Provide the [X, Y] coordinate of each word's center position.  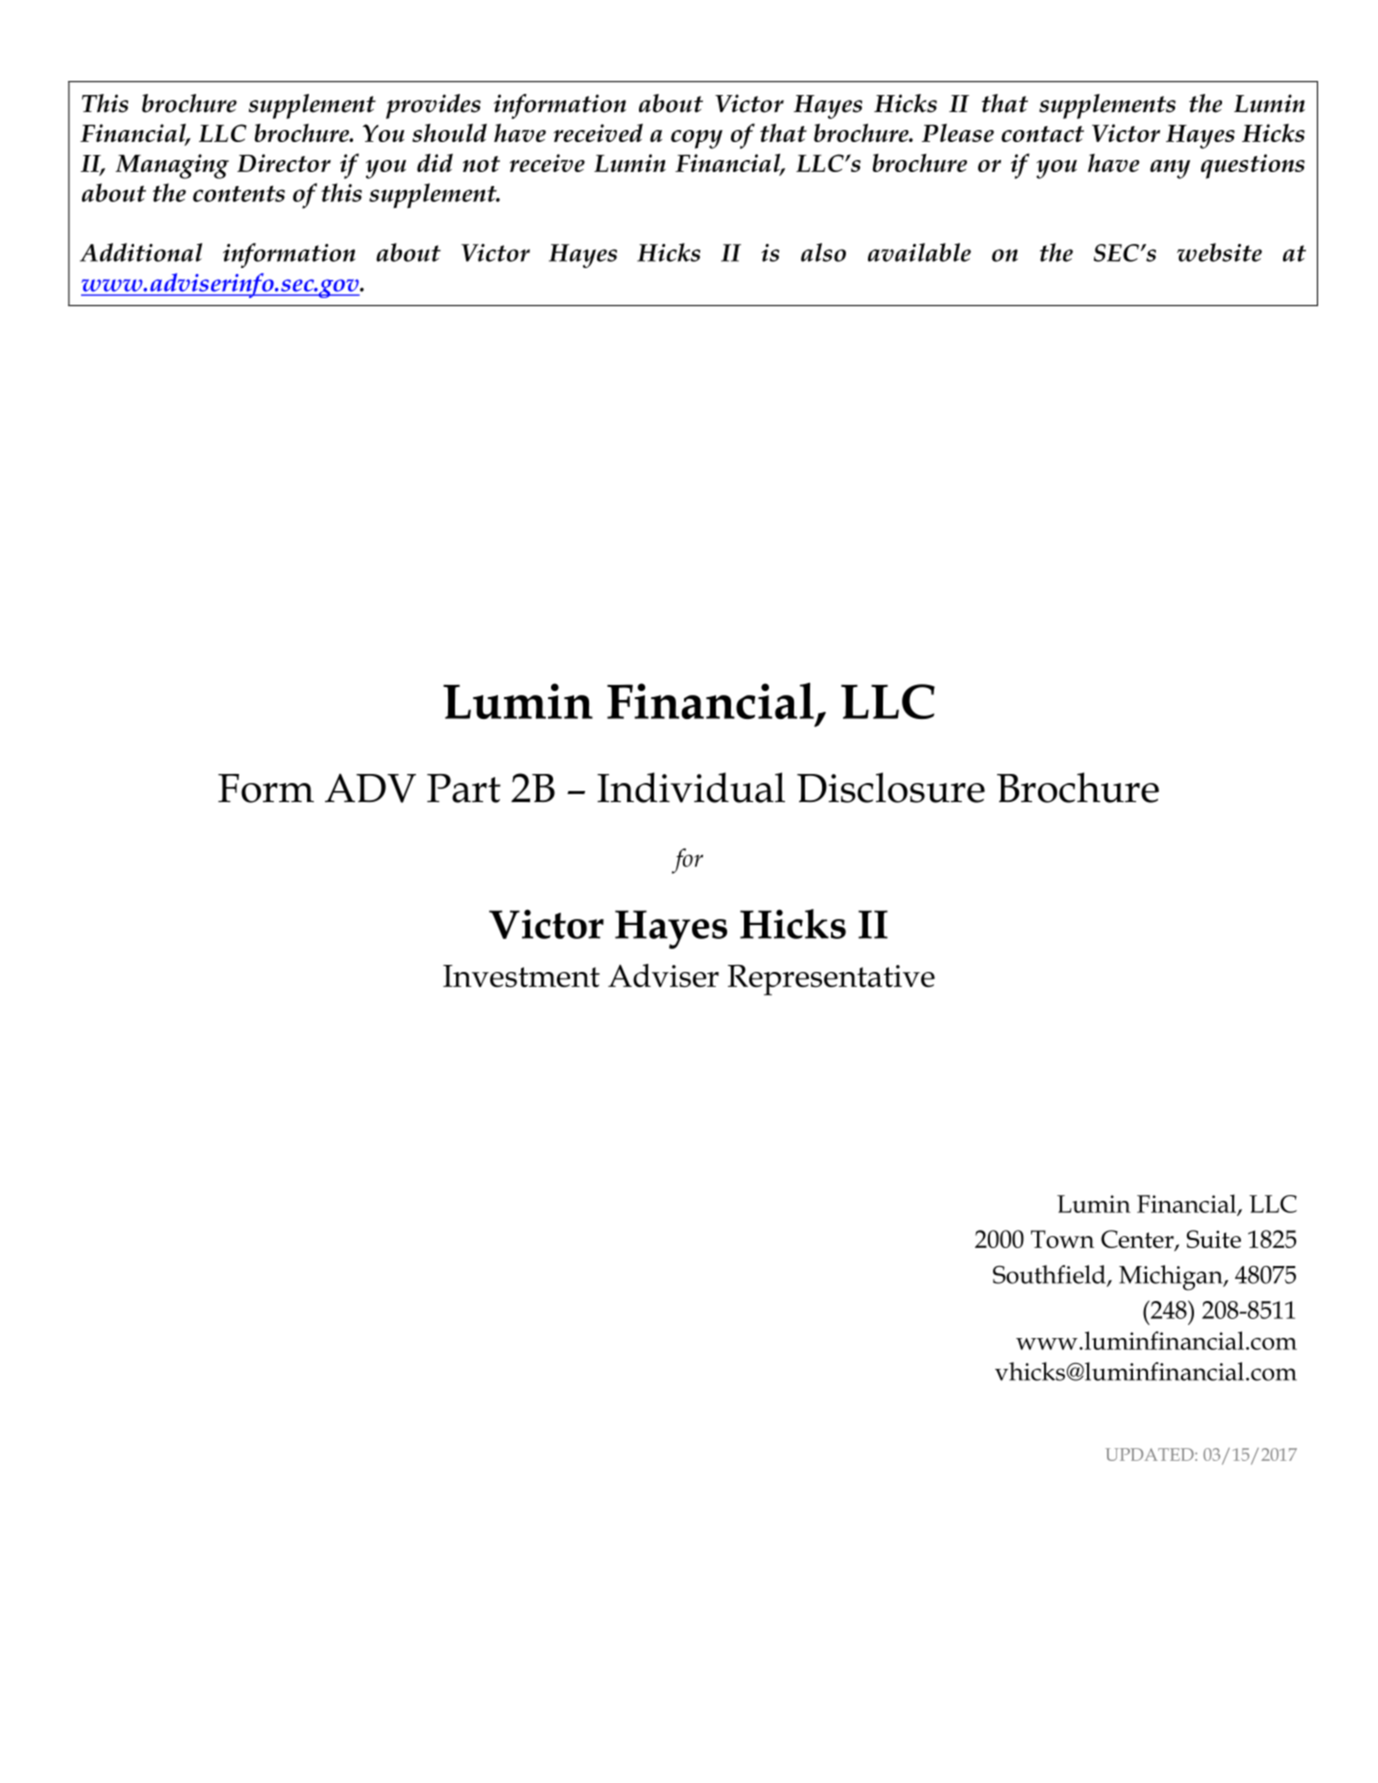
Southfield [1050, 1275]
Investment [521, 976]
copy [697, 139]
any [1170, 169]
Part [464, 788]
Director [284, 163]
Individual [691, 787]
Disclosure [891, 787]
